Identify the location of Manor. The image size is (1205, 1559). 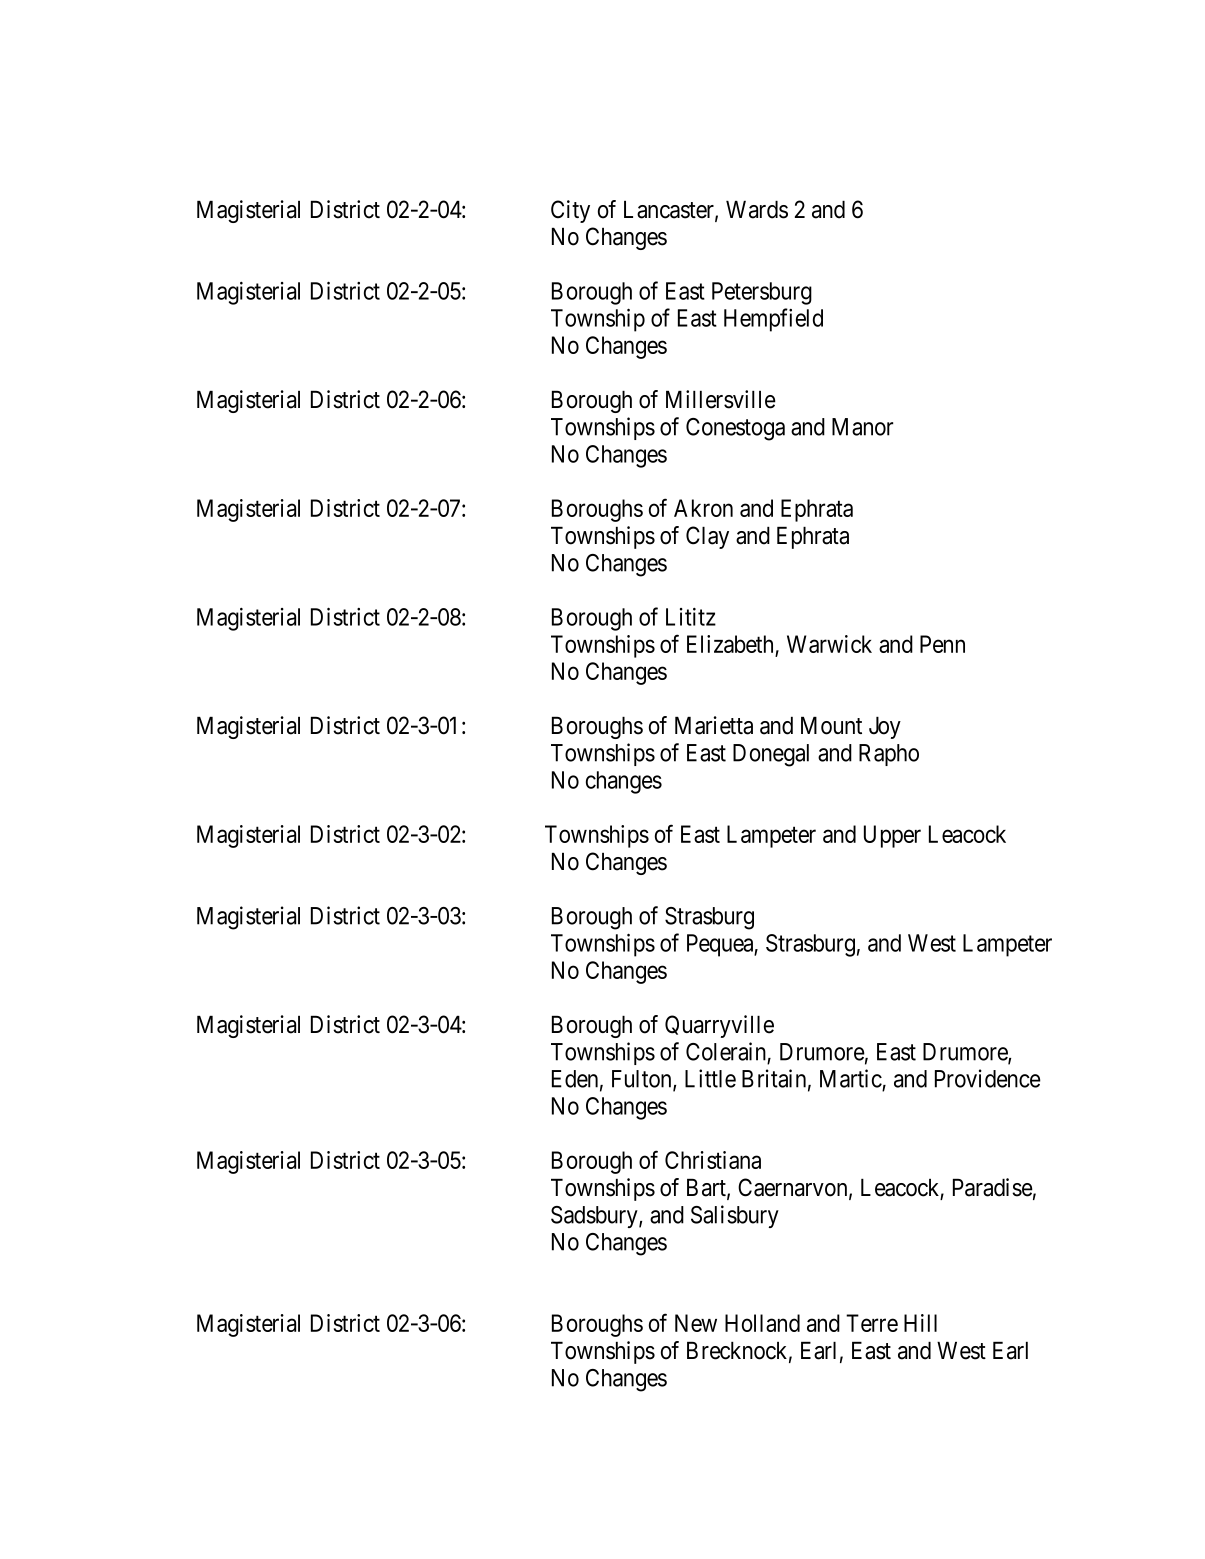
(862, 427).
